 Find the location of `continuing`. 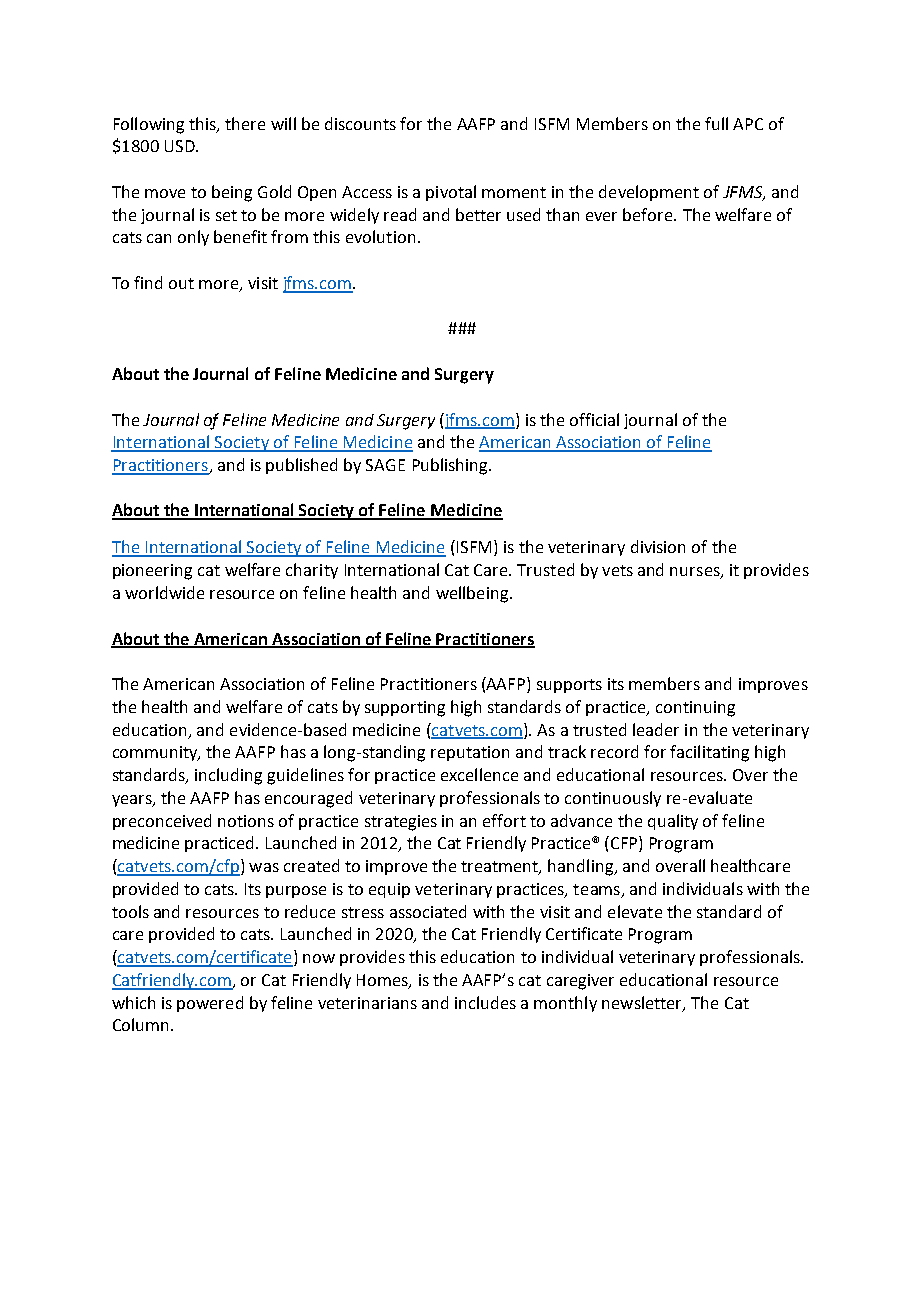

continuing is located at coordinates (695, 709).
